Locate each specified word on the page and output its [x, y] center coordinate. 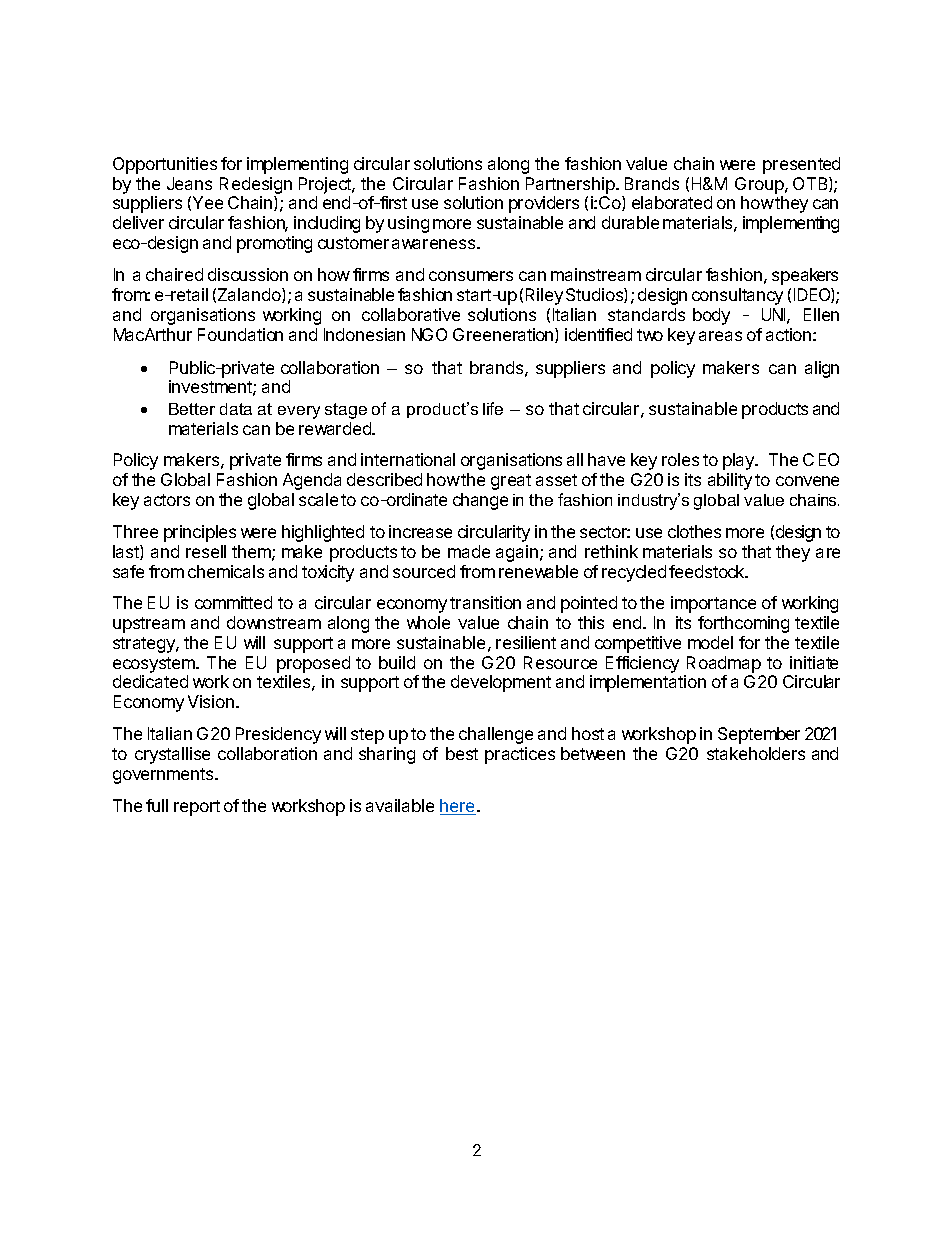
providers [544, 204]
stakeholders [756, 753]
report [197, 808]
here [458, 807]
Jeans [189, 183]
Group [760, 187]
